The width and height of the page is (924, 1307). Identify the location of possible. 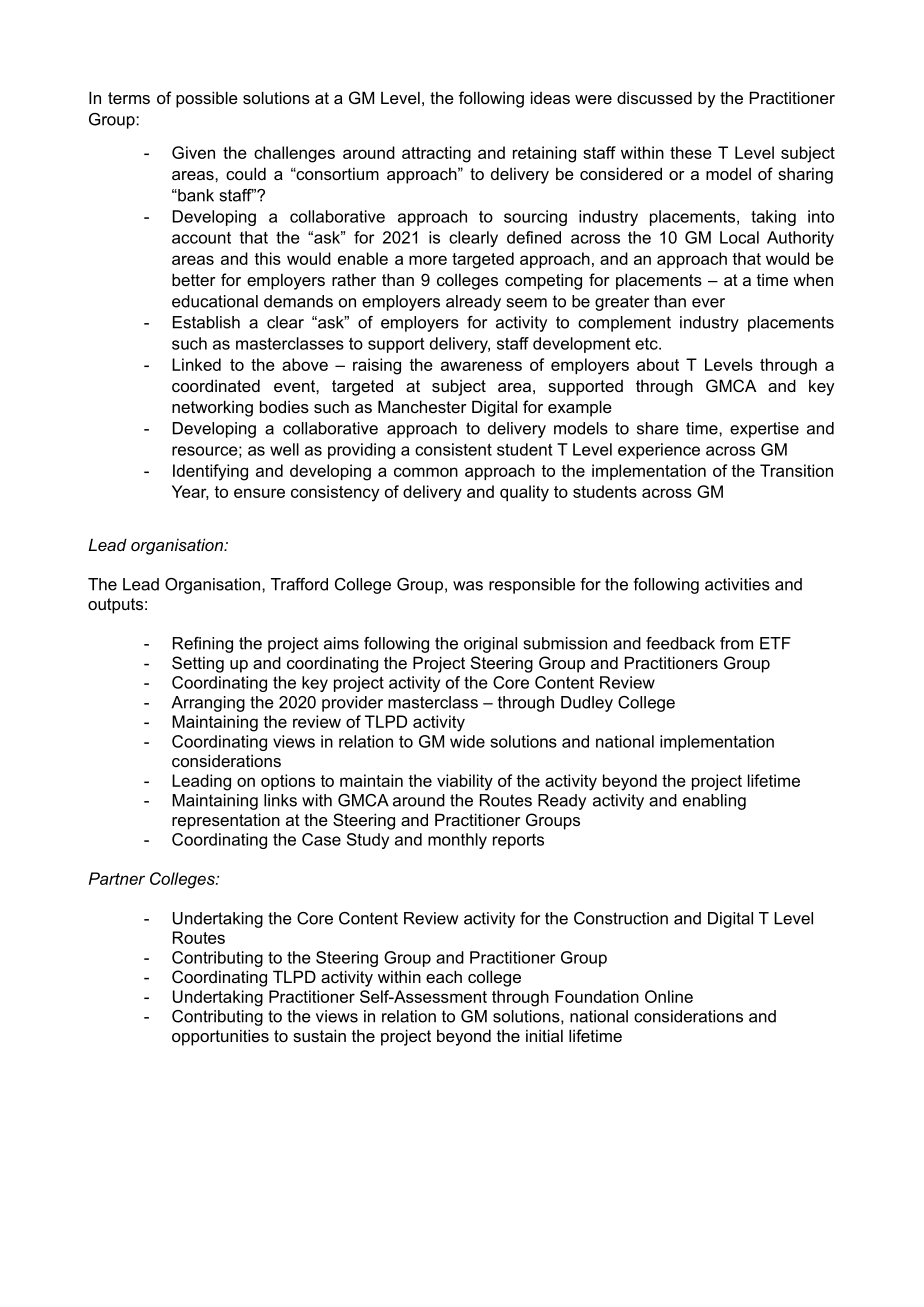
(207, 99).
